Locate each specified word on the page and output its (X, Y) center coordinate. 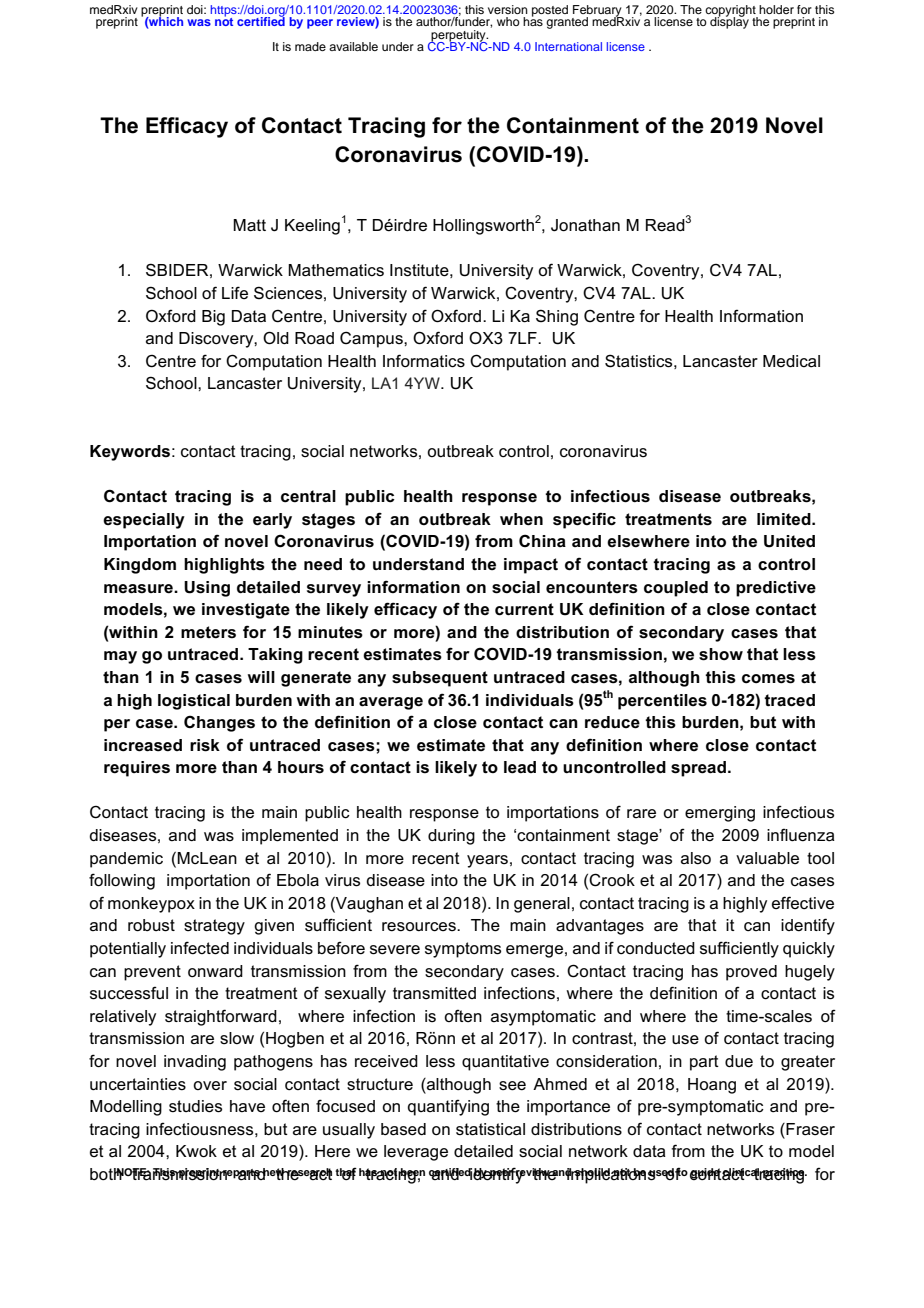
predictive (776, 589)
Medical (791, 361)
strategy (214, 927)
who (508, 21)
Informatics (424, 361)
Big (213, 318)
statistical (490, 1129)
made (310, 46)
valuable (767, 858)
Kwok (196, 1151)
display (729, 22)
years (487, 861)
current (524, 609)
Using (207, 589)
